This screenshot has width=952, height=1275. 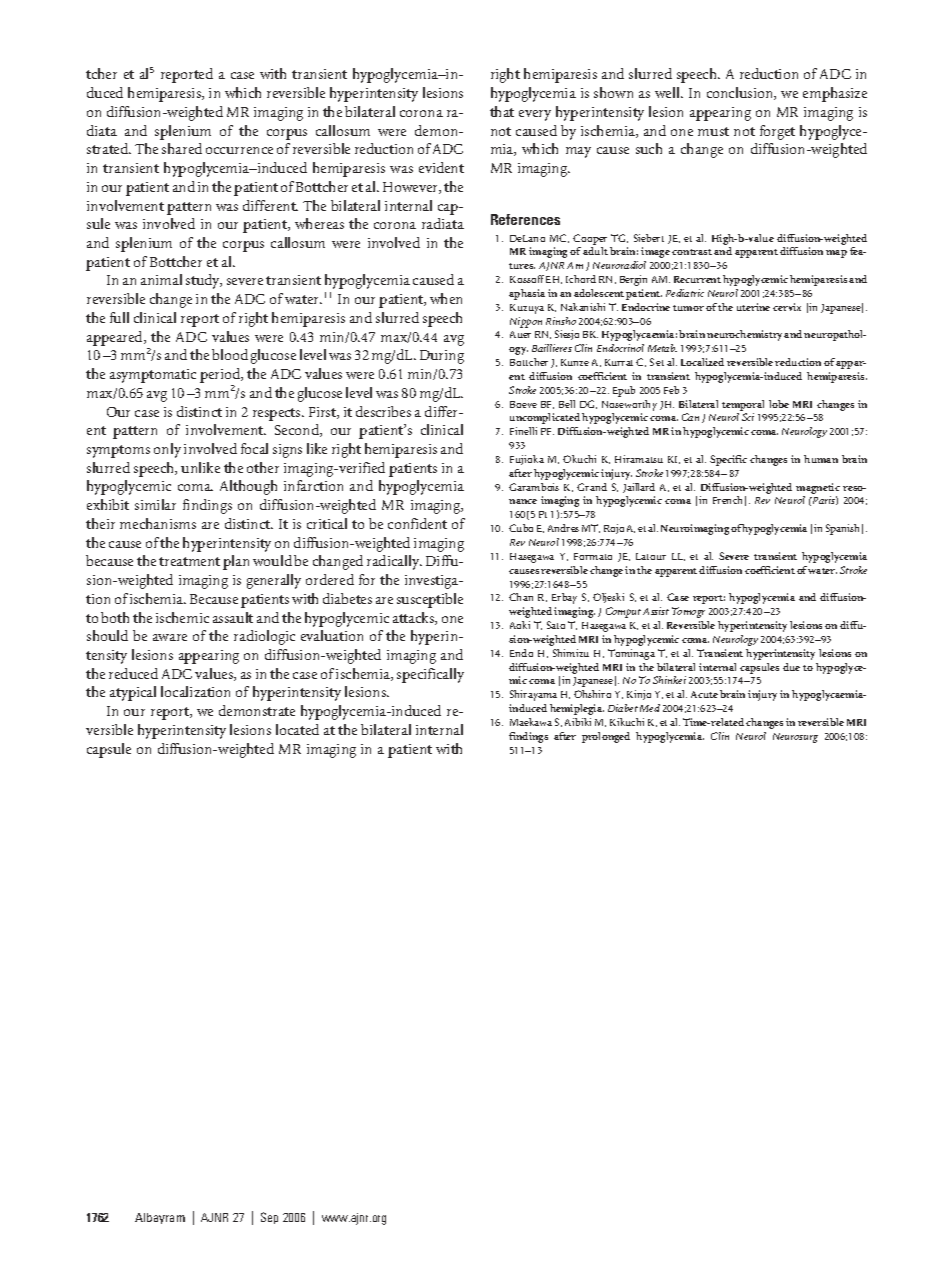 I want to click on located, so click(x=297, y=729).
